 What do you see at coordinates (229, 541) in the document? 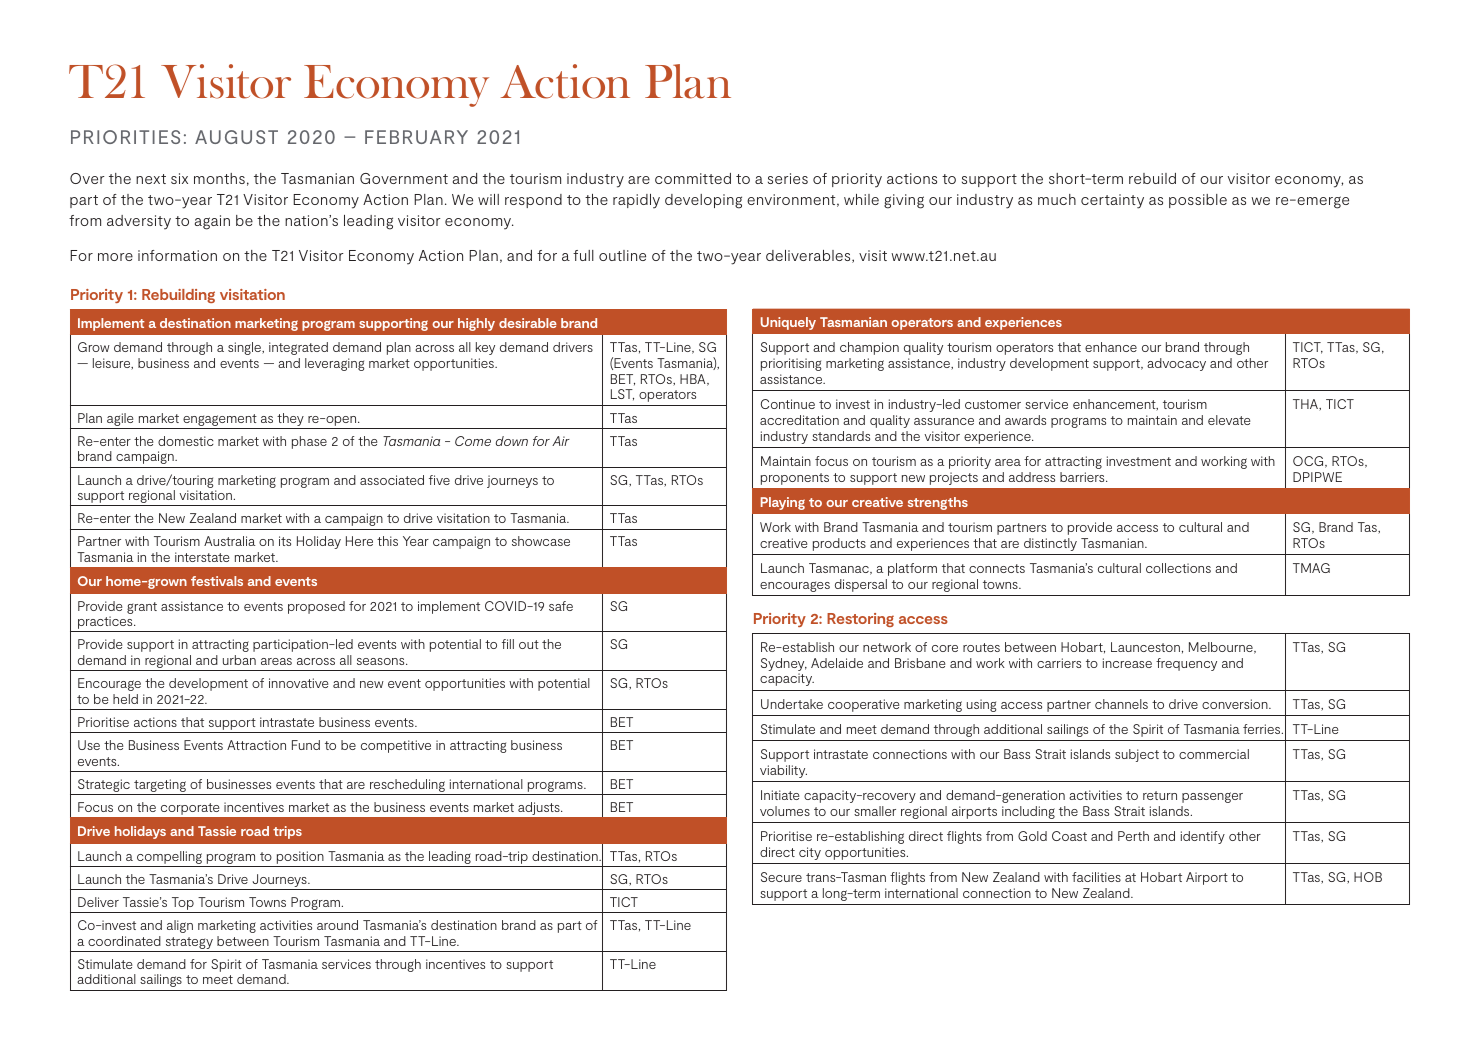
I see `Australia` at bounding box center [229, 541].
